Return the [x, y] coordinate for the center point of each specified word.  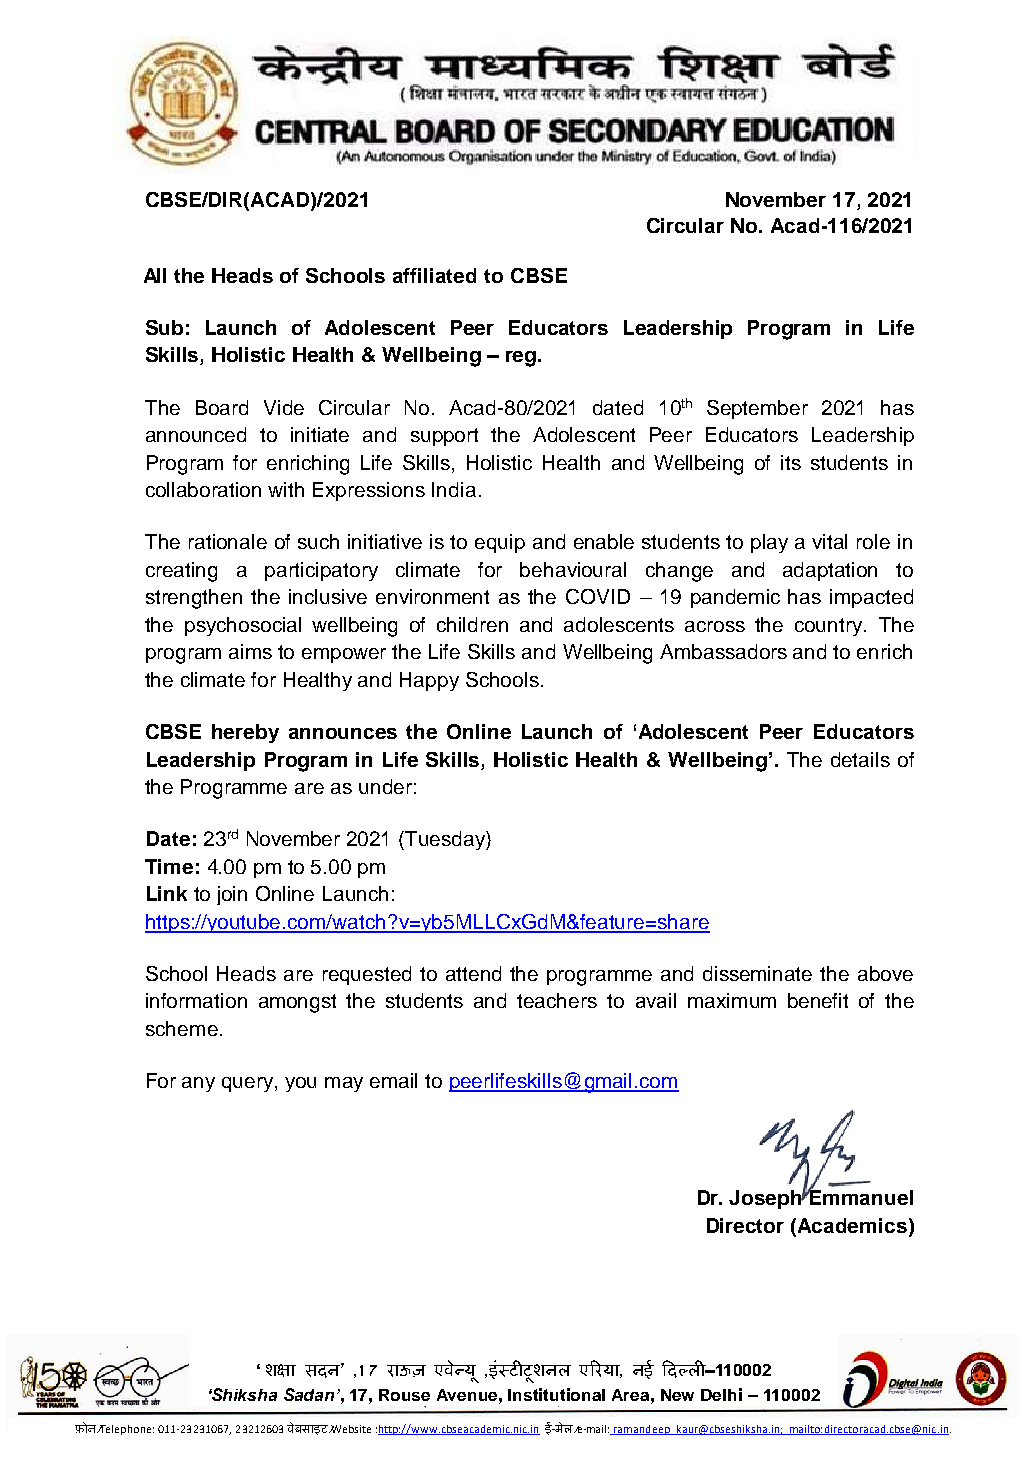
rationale [228, 541]
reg [521, 359]
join [232, 895]
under [385, 786]
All [155, 275]
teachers [557, 1000]
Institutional [556, 1394]
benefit [818, 1000]
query [249, 1084]
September [757, 409]
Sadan [309, 1394]
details [860, 759]
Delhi [721, 1394]
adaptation [830, 571]
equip [500, 543]
